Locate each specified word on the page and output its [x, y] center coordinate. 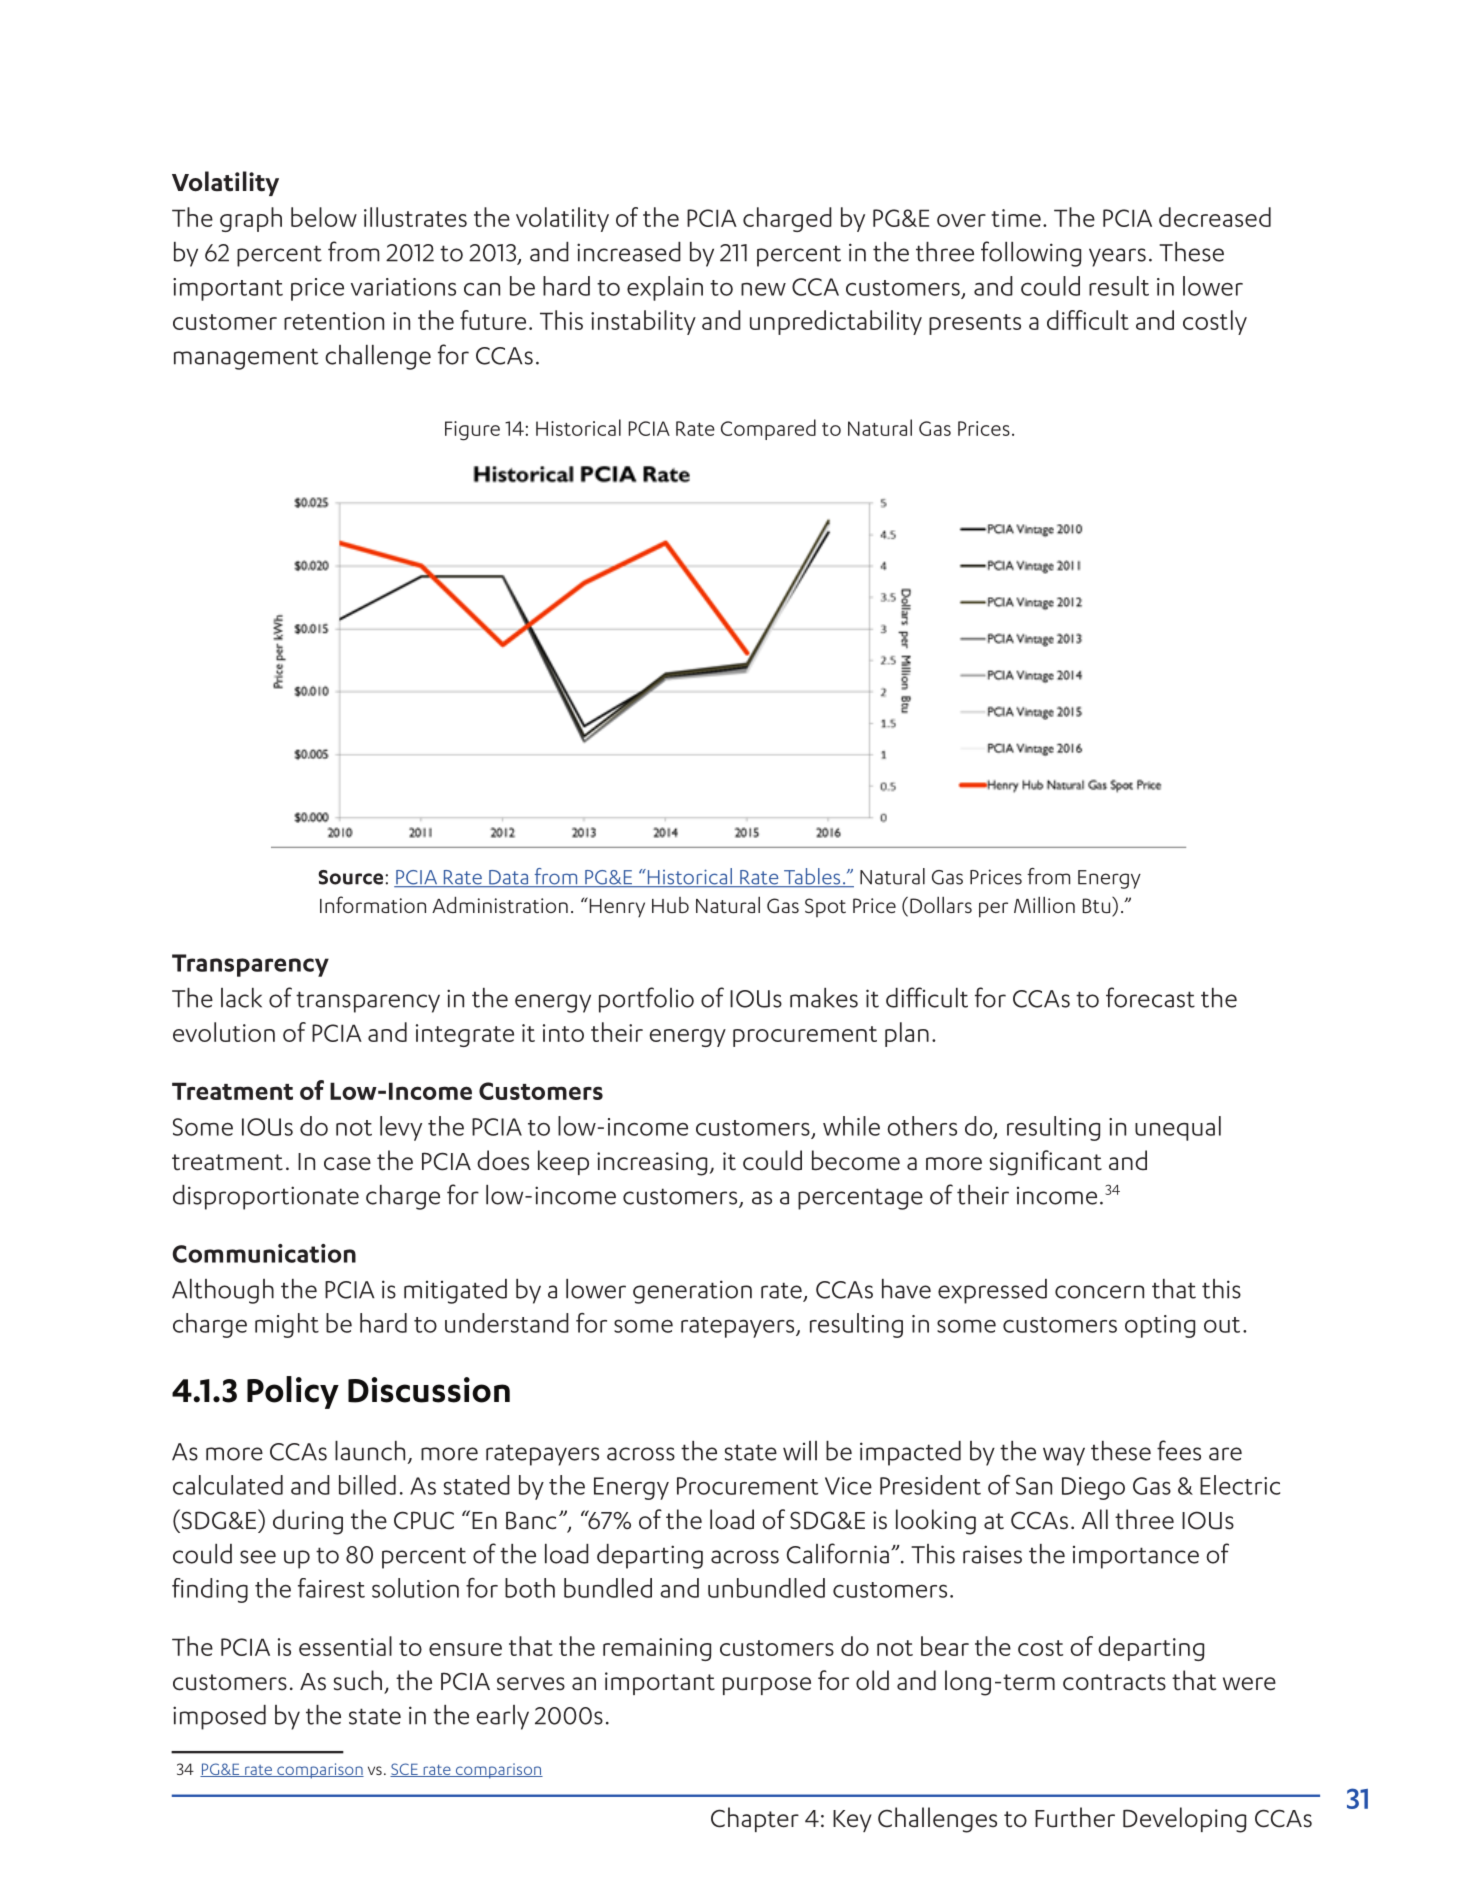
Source [350, 877]
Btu [1096, 905]
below [324, 217]
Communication [264, 1253]
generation [692, 1292]
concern [1099, 1292]
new [763, 289]
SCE [405, 1770]
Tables [812, 877]
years [1117, 257]
